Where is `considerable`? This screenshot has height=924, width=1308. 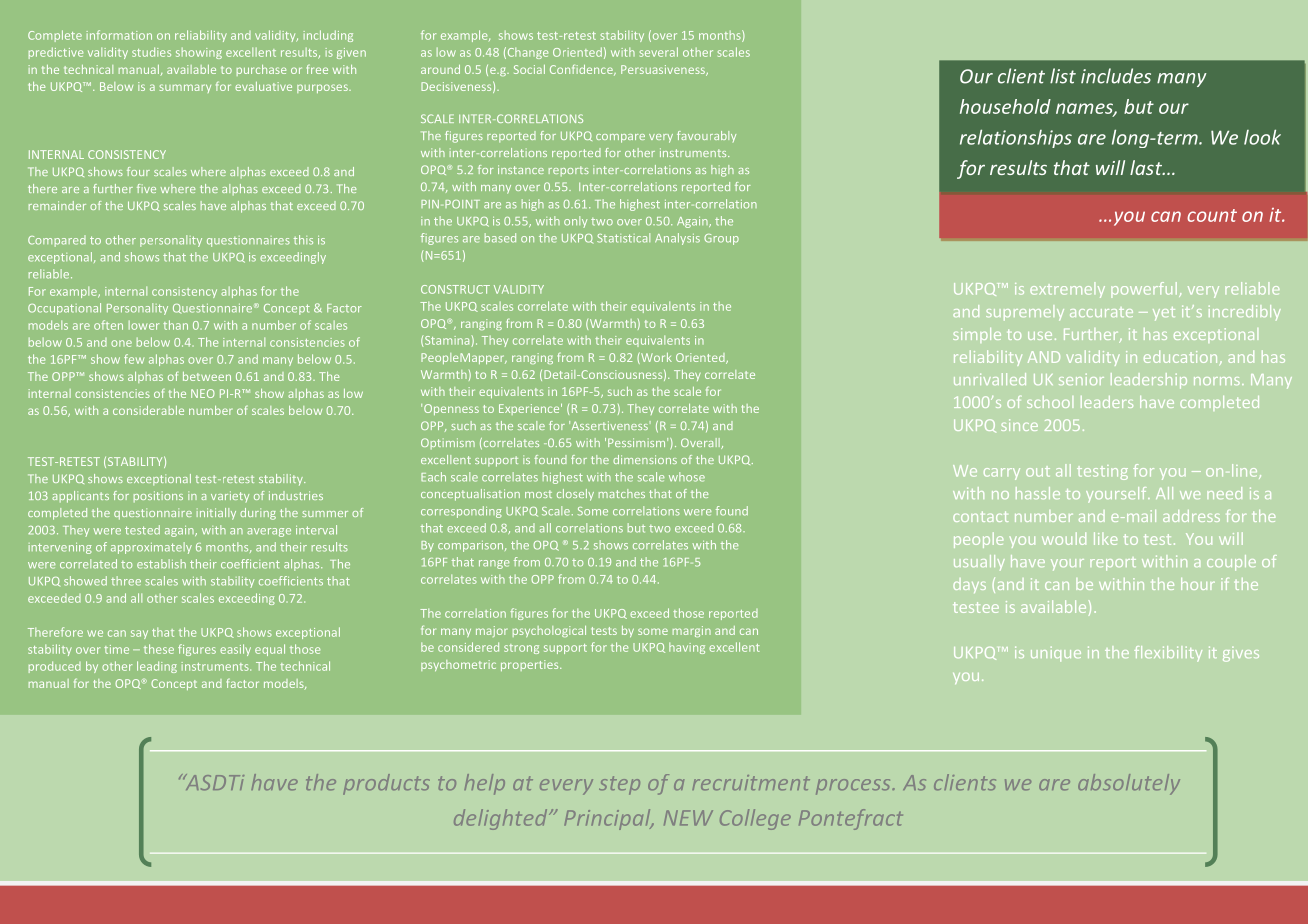 considerable is located at coordinates (148, 410).
